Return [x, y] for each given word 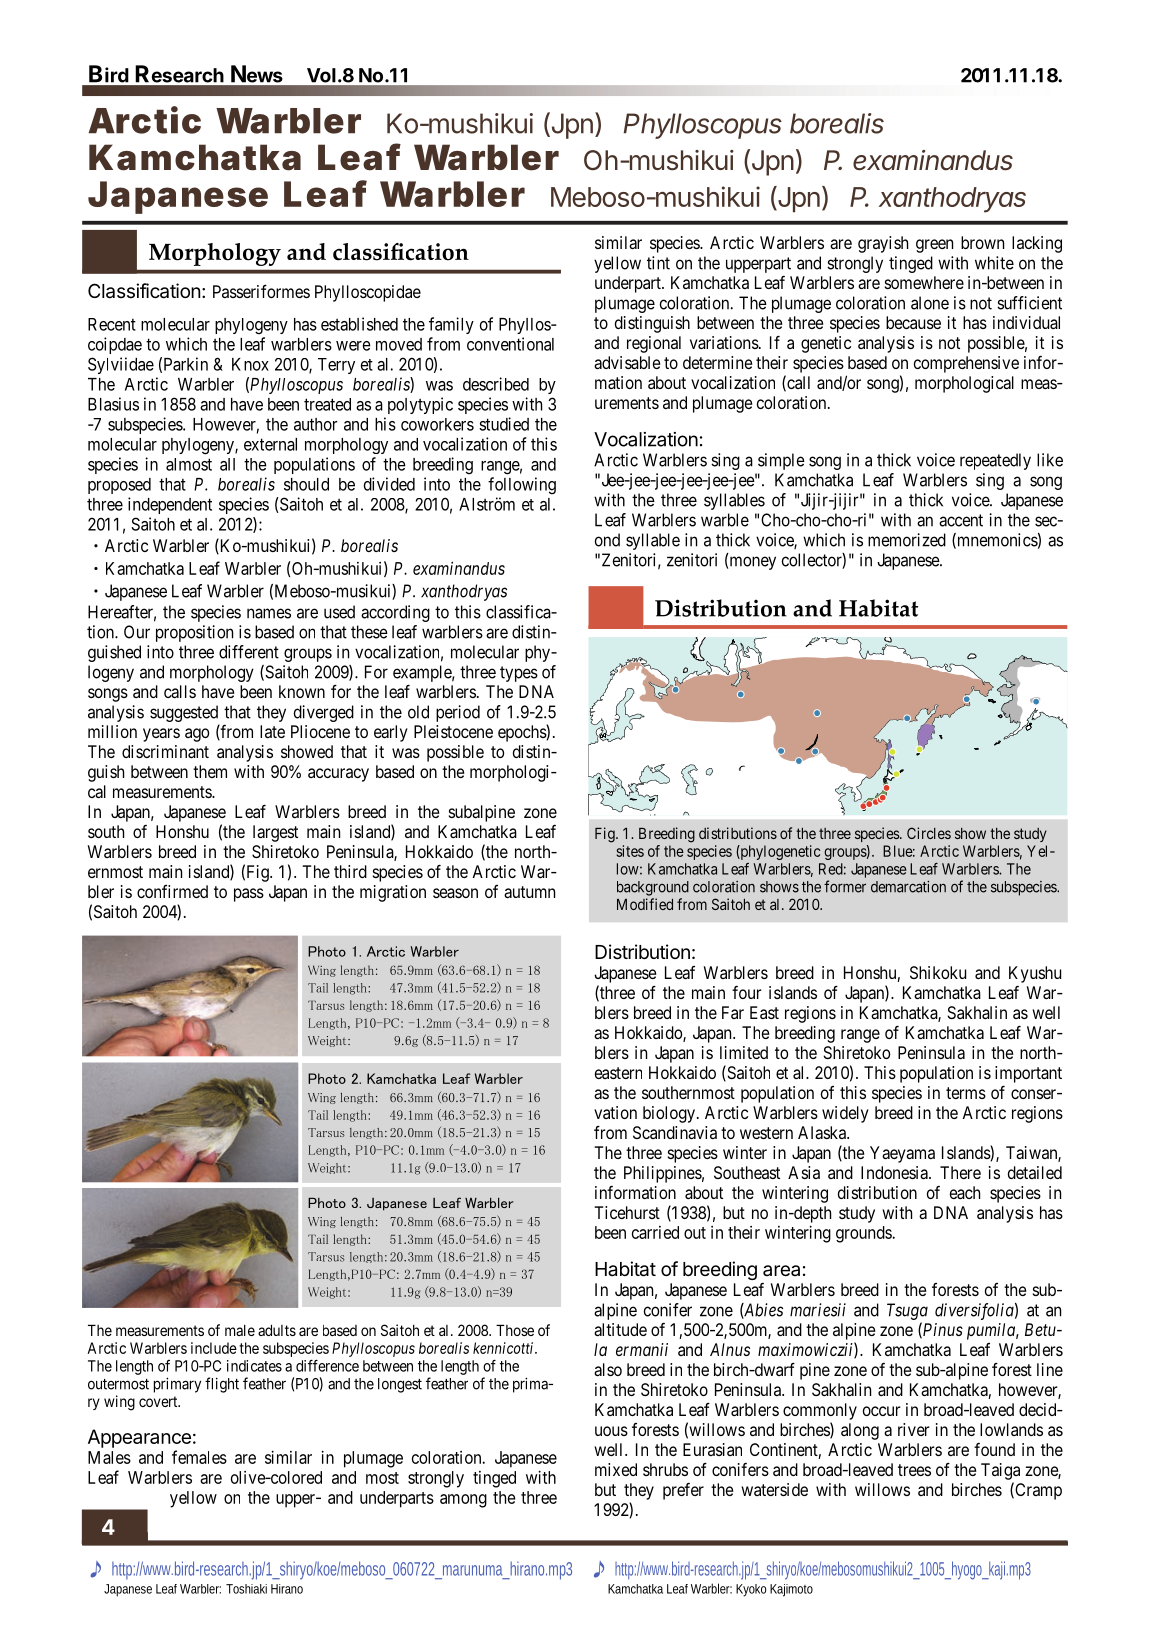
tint [658, 263]
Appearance [139, 1438]
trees [914, 1470]
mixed [616, 1469]
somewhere [924, 282]
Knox [250, 364]
